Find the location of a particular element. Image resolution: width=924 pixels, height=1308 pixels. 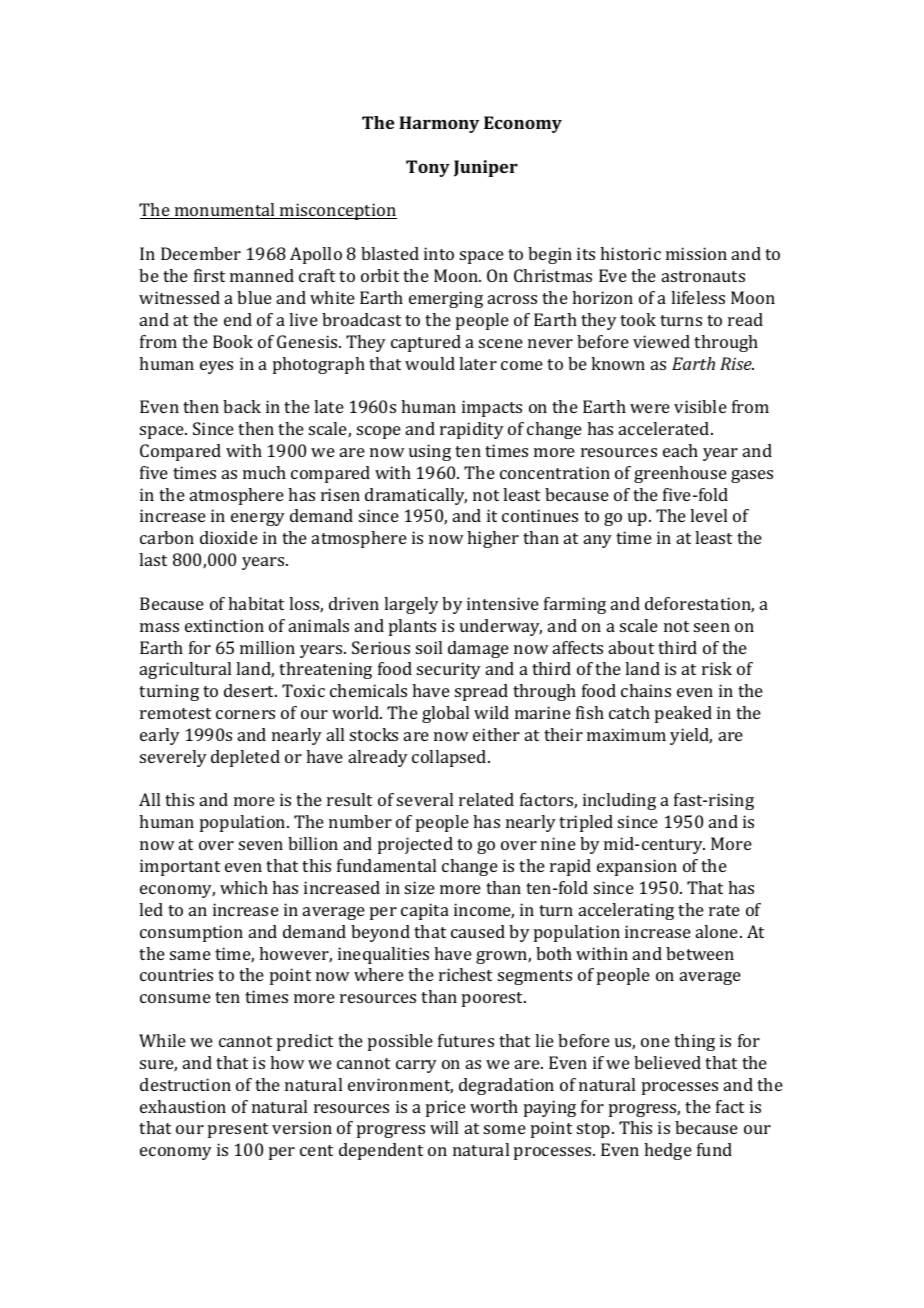

Tony is located at coordinates (428, 168).
